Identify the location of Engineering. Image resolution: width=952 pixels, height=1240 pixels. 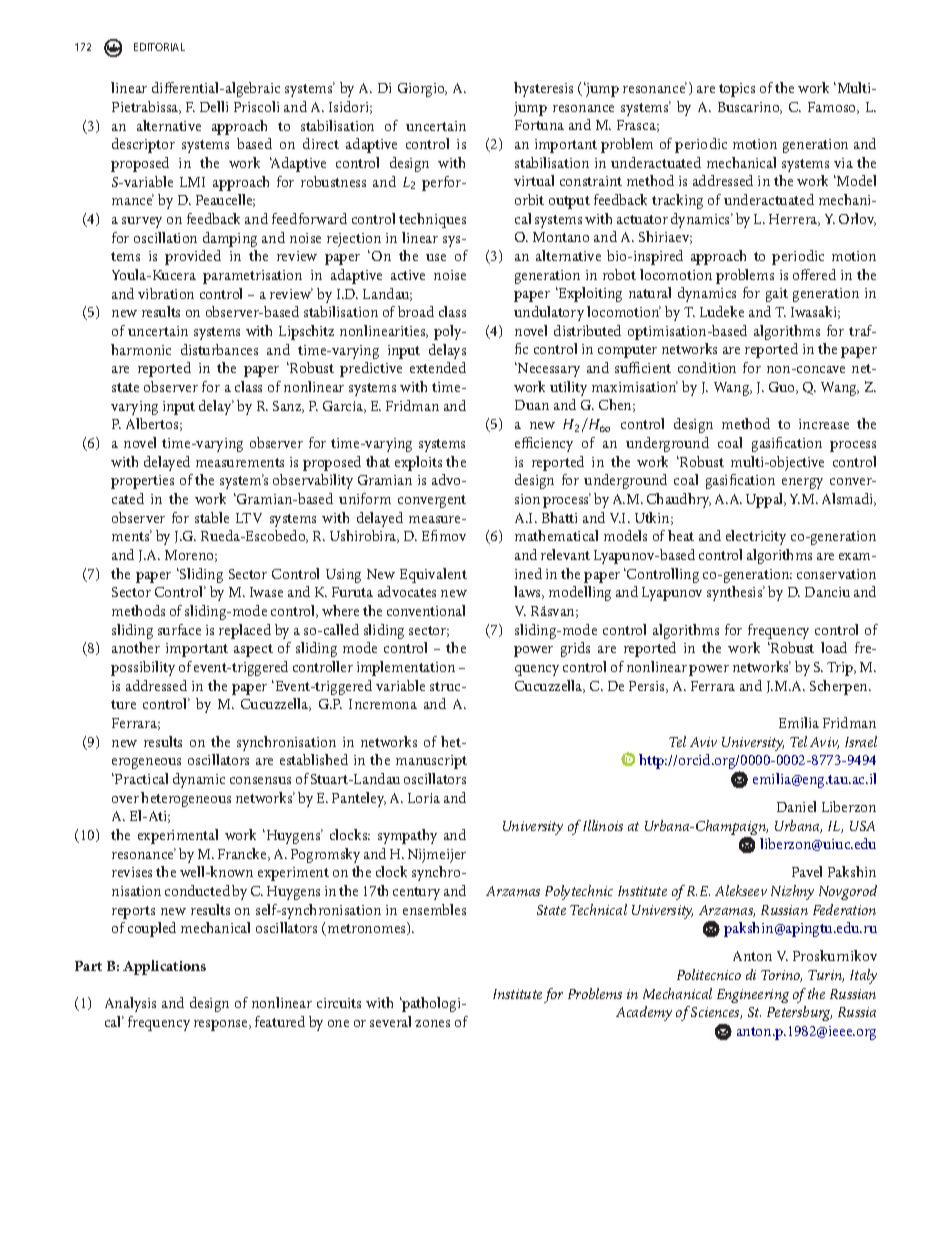
(753, 996).
